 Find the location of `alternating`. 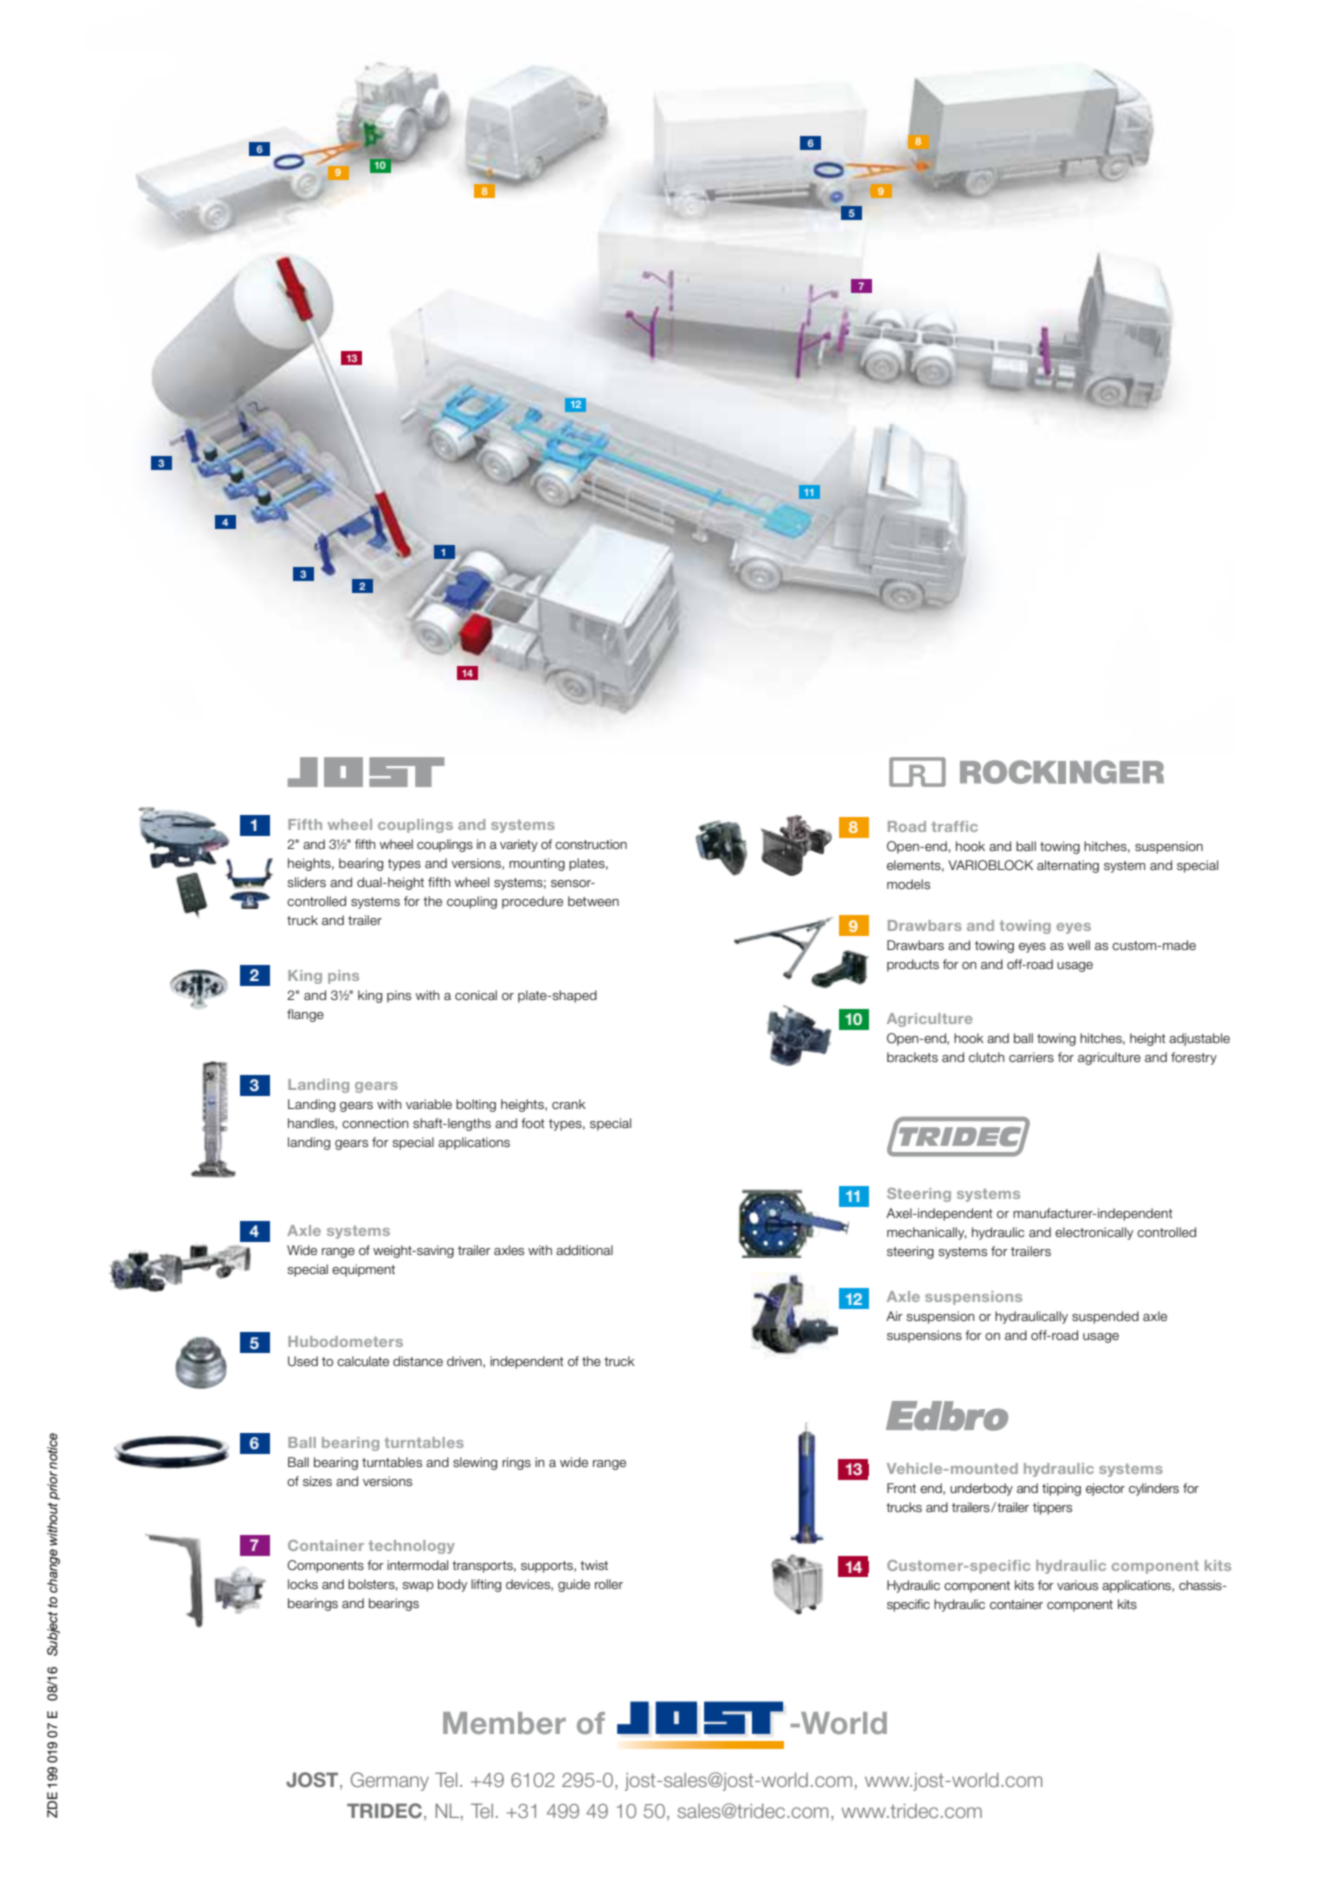

alternating is located at coordinates (1068, 866).
